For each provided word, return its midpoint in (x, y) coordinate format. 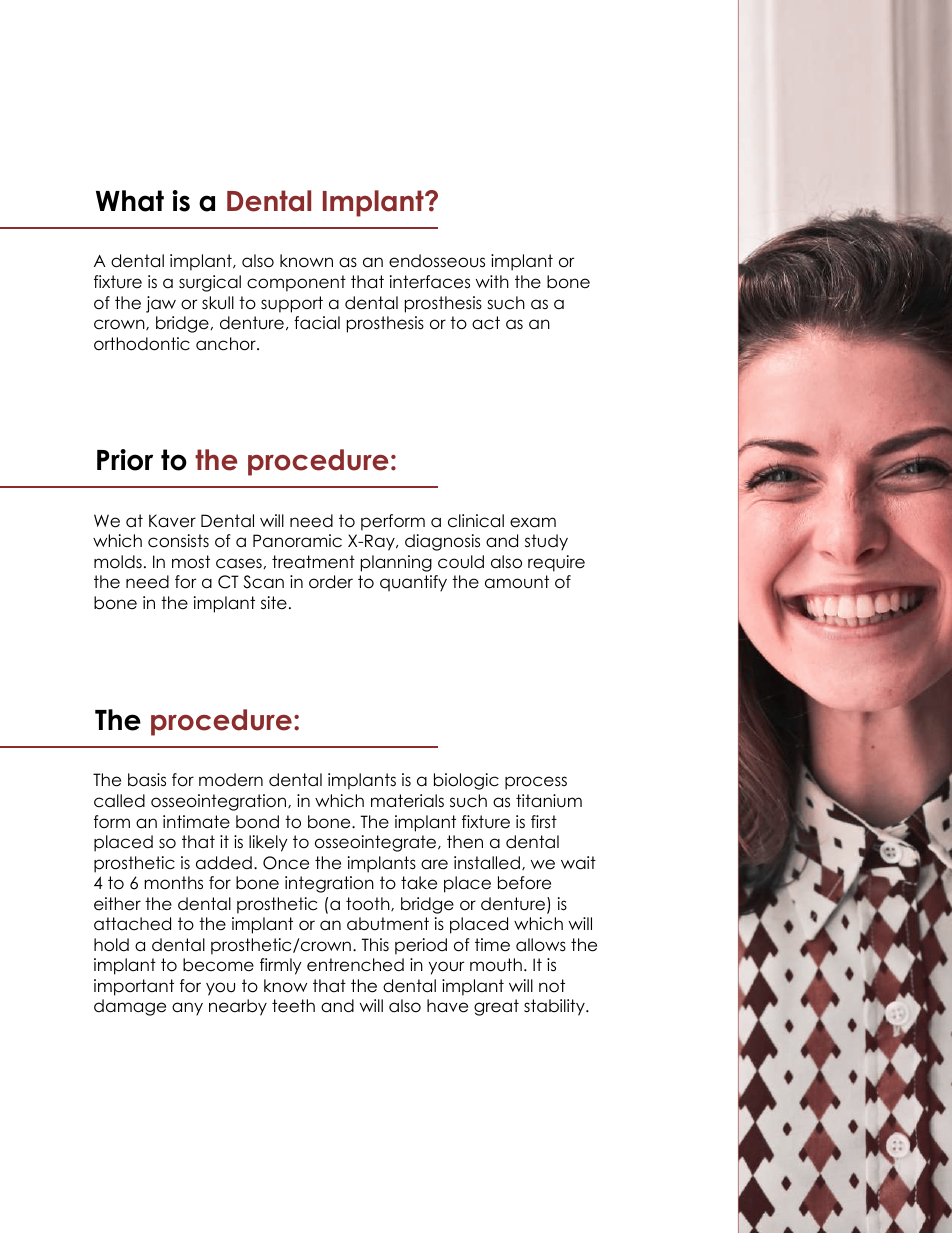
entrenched (355, 965)
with (492, 281)
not (552, 986)
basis (147, 780)
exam (533, 522)
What (130, 201)
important (134, 987)
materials (407, 801)
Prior (125, 460)
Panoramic (297, 541)
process (536, 783)
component (296, 283)
